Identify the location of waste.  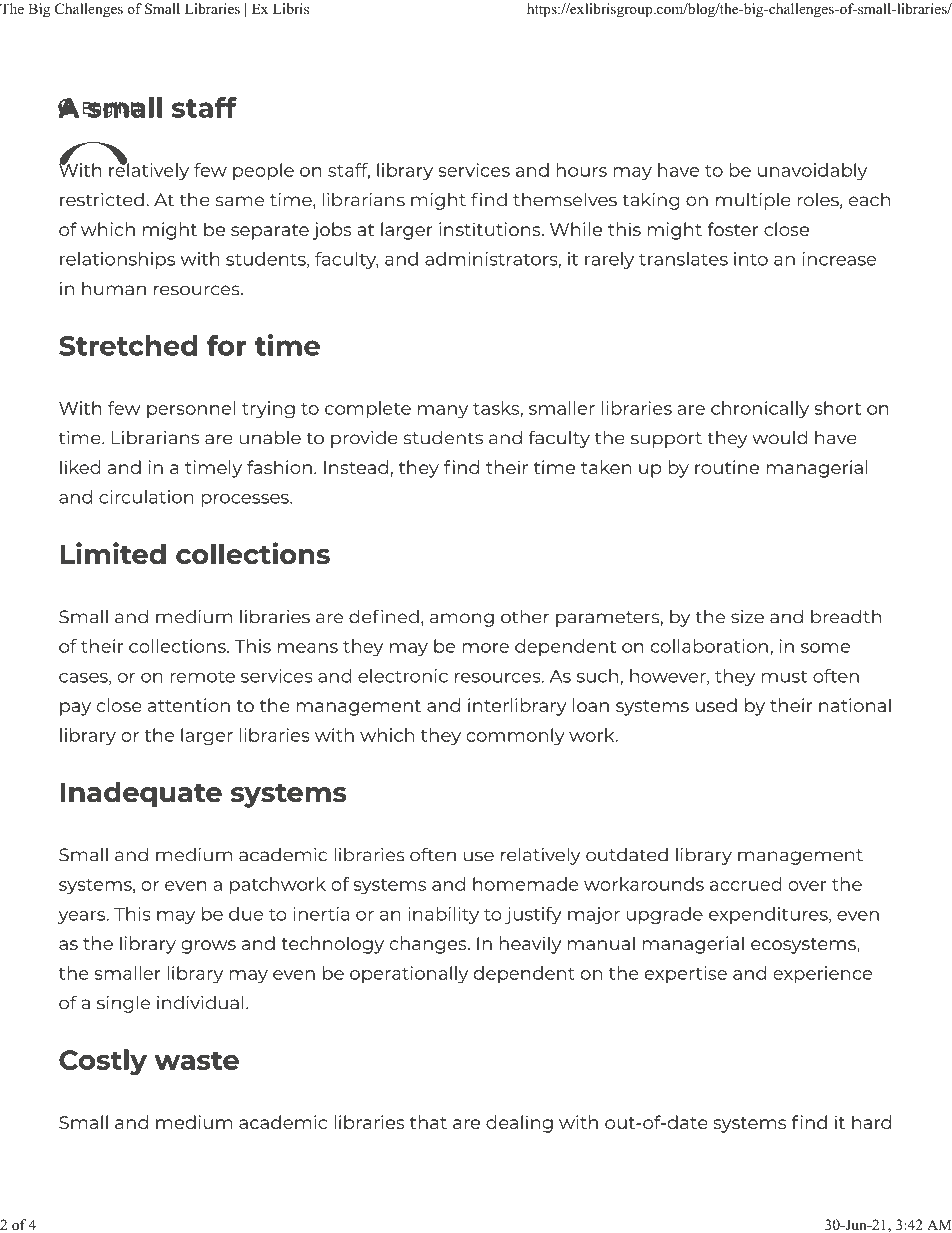
(196, 1060).
